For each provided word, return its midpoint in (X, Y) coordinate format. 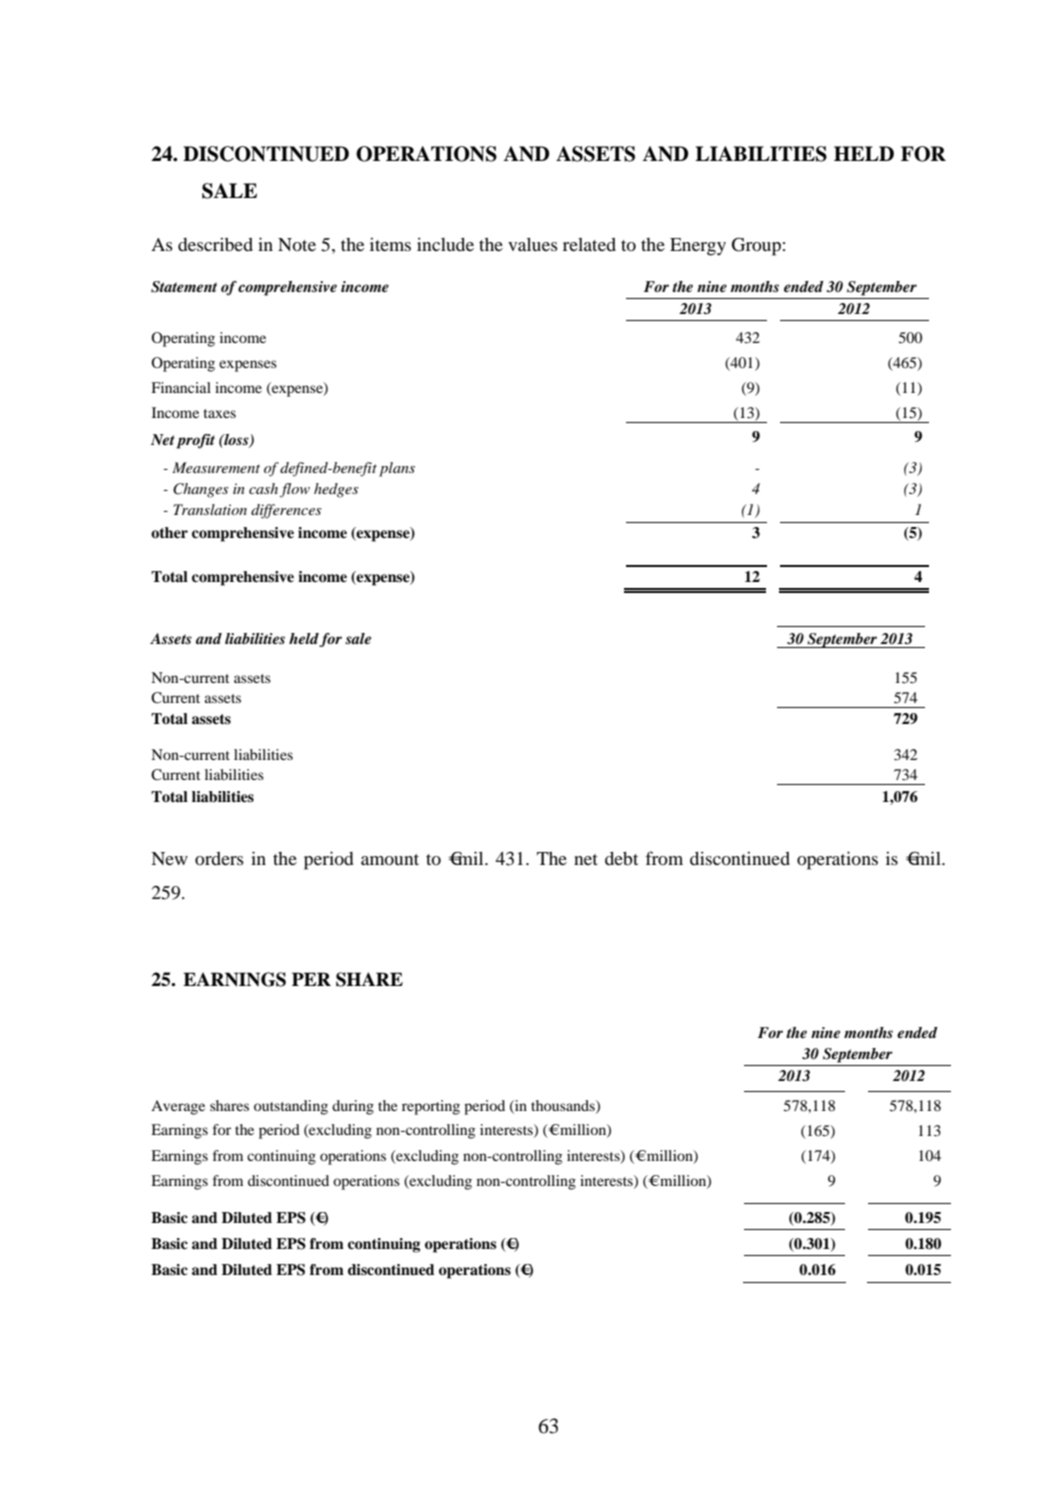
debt (621, 858)
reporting (431, 1107)
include (445, 244)
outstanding (291, 1107)
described (215, 244)
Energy (698, 247)
